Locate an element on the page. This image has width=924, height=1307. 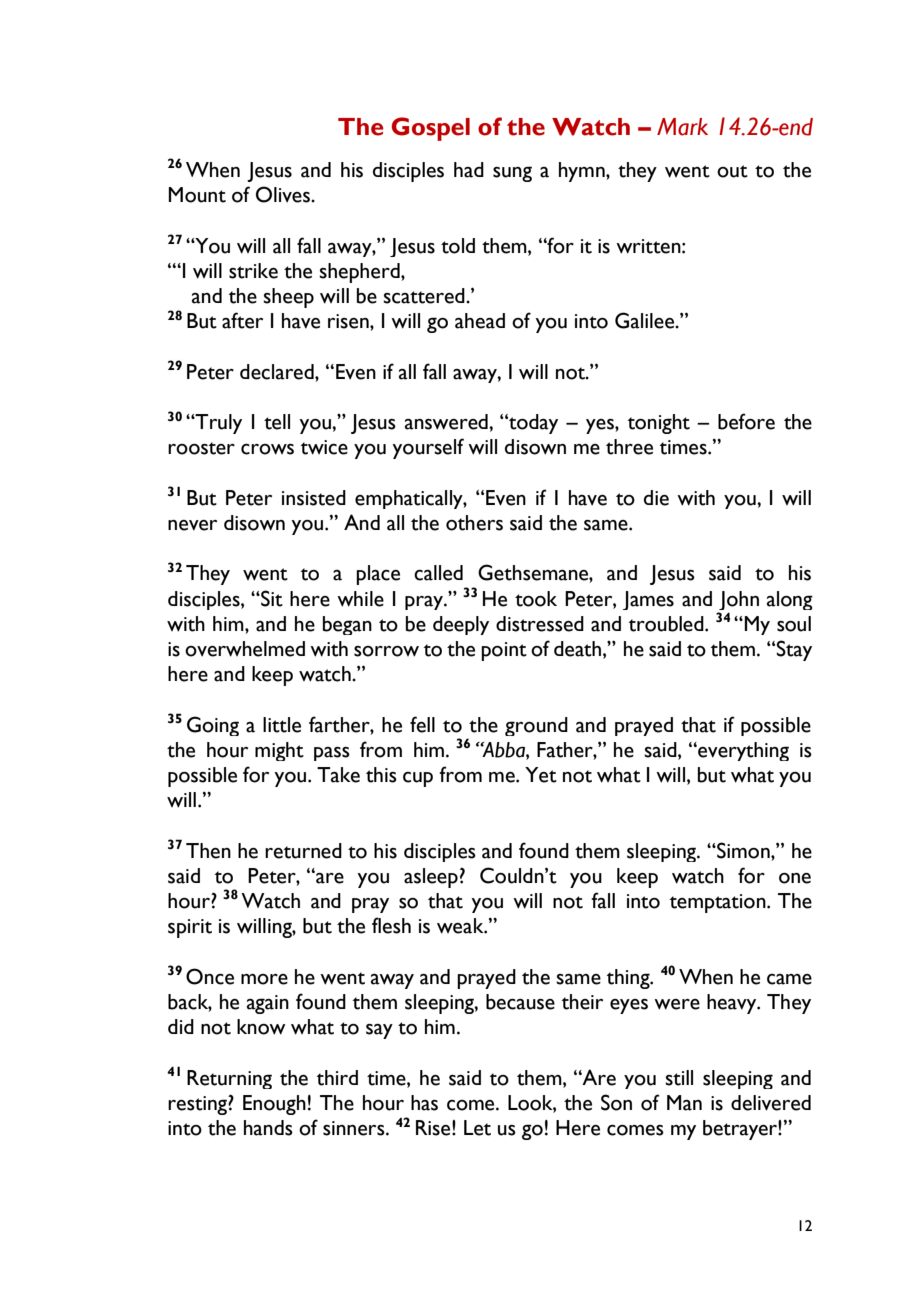
Let is located at coordinates (477, 1128).
